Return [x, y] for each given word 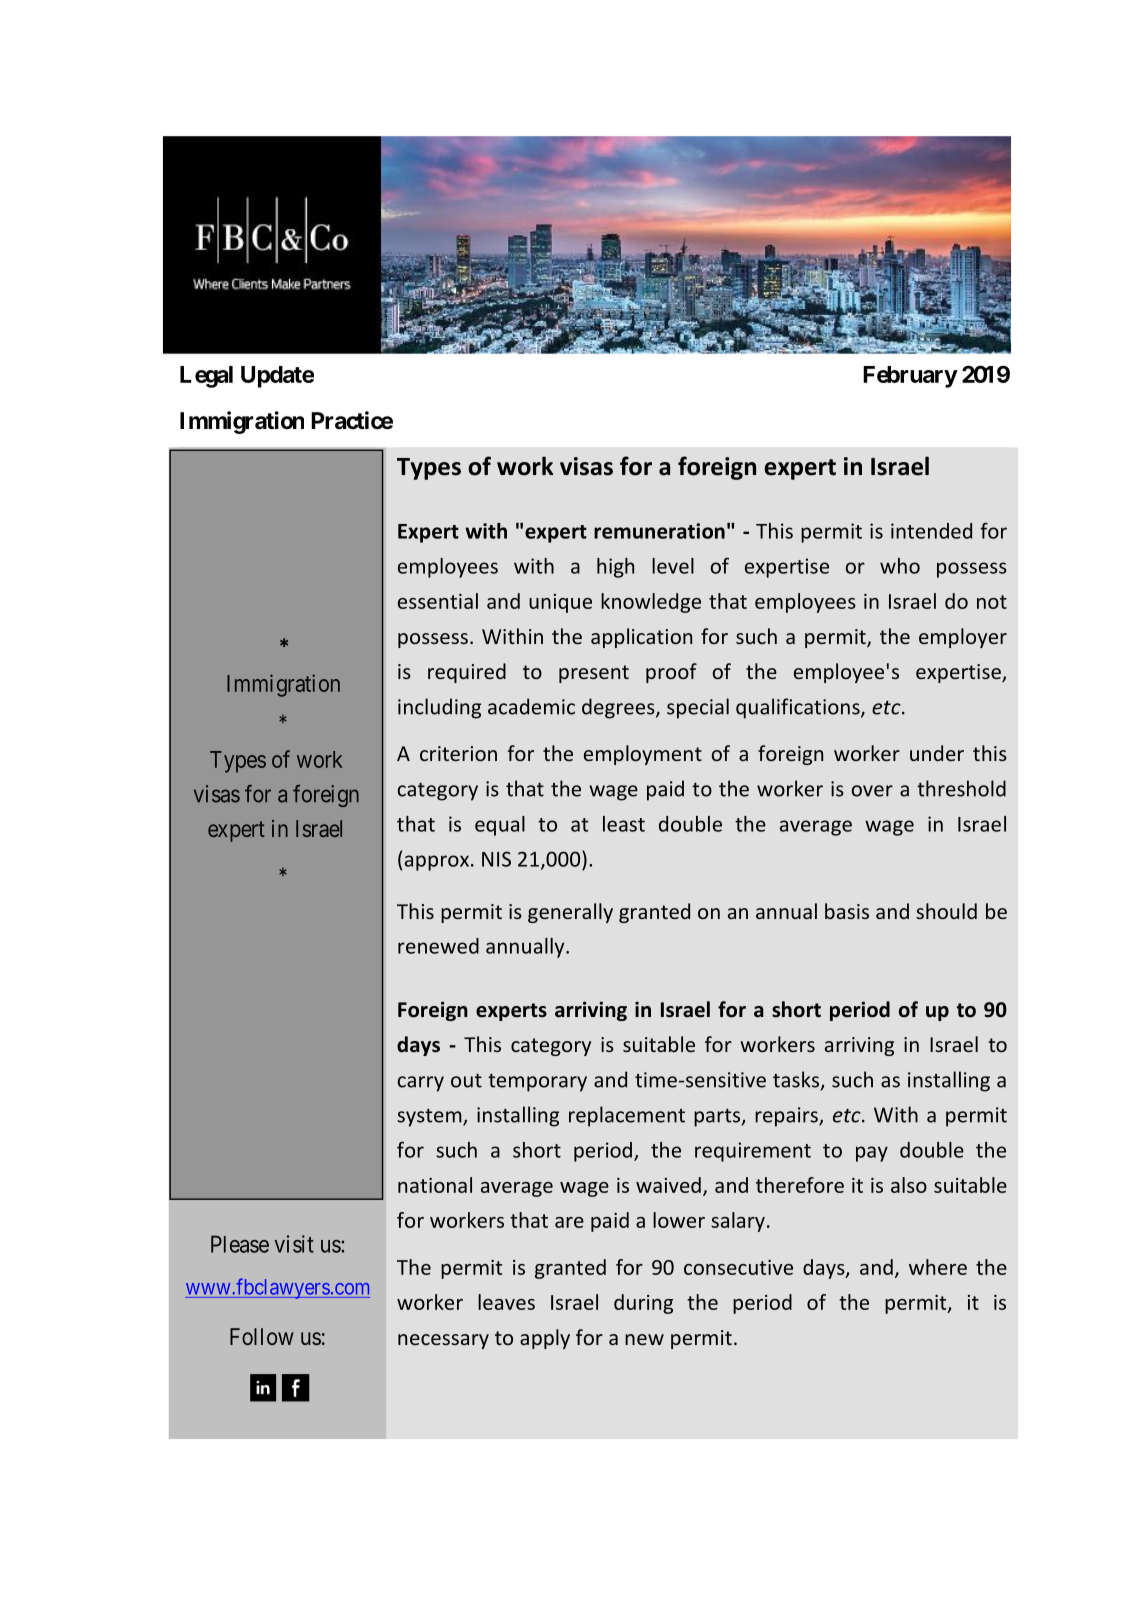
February [910, 377]
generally [570, 913]
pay [872, 1154]
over [872, 791]
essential [438, 601]
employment [643, 755]
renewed [438, 946]
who [900, 566]
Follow [262, 1336]
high [615, 568]
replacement [627, 1116]
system [430, 1118]
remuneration [659, 531]
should [946, 911]
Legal [206, 377]
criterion [458, 753]
